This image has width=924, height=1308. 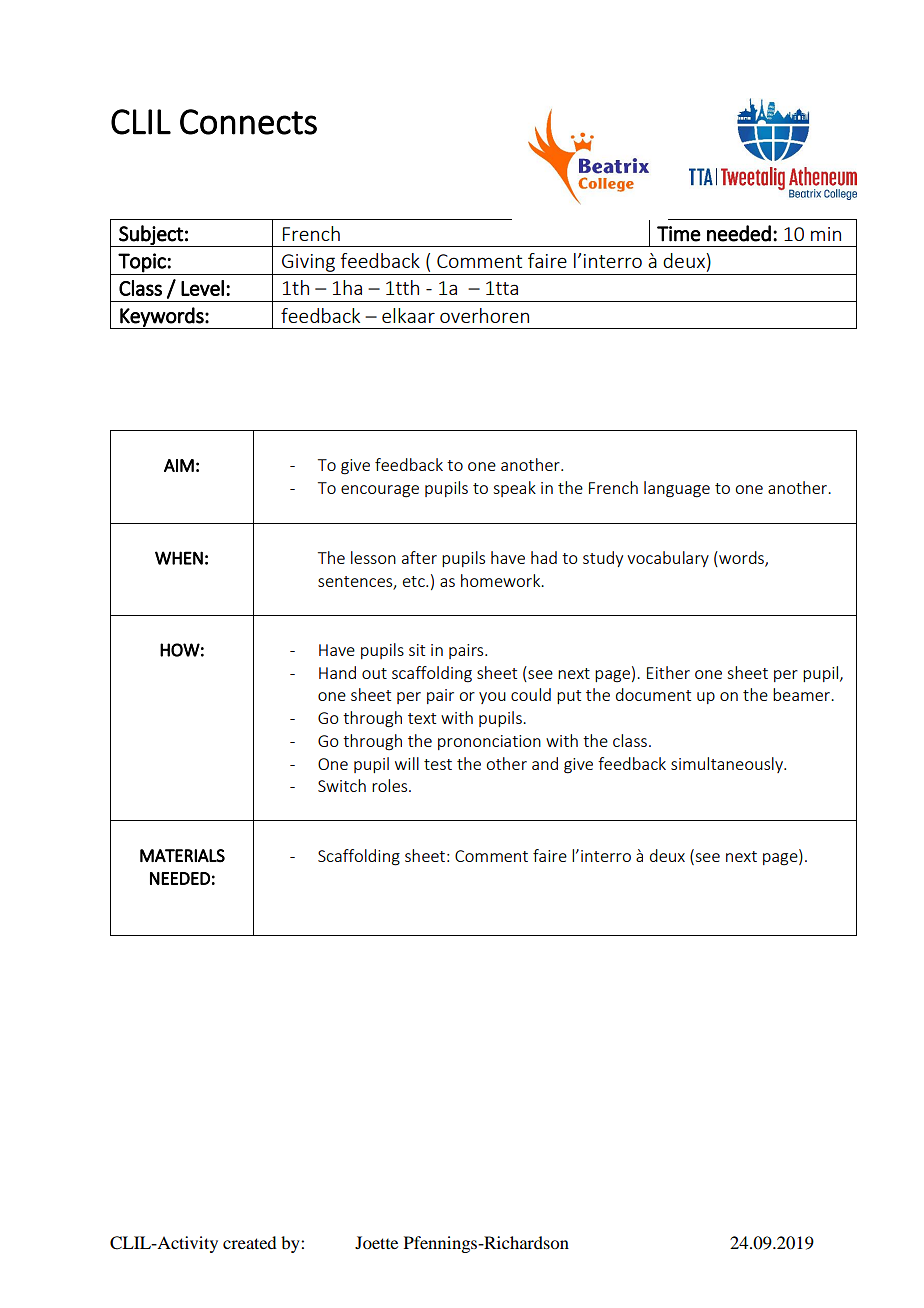 I want to click on created, so click(x=249, y=1242).
